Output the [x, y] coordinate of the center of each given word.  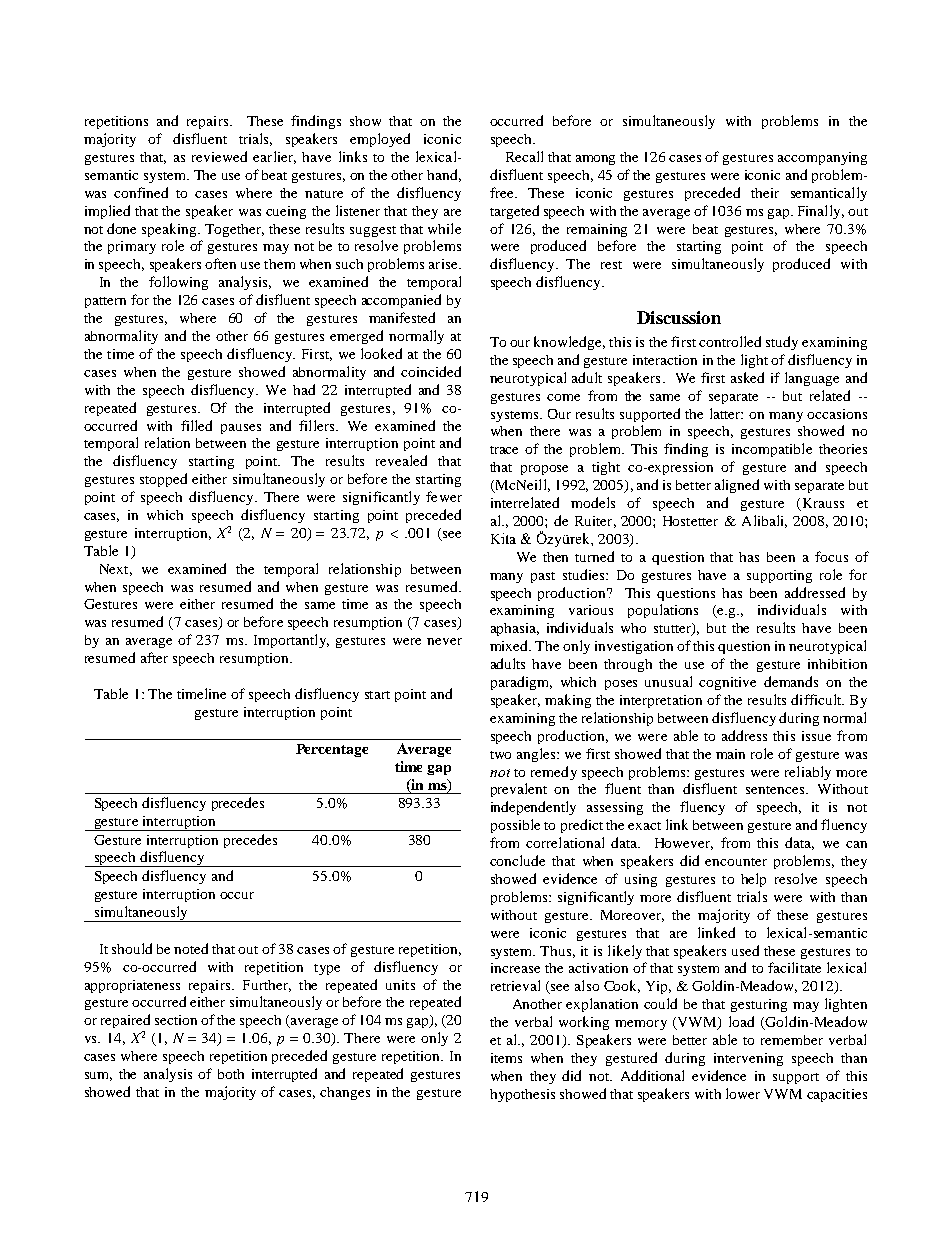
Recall [524, 156]
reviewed [219, 156]
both [231, 1074]
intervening [748, 1059]
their [765, 193]
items [506, 1058]
